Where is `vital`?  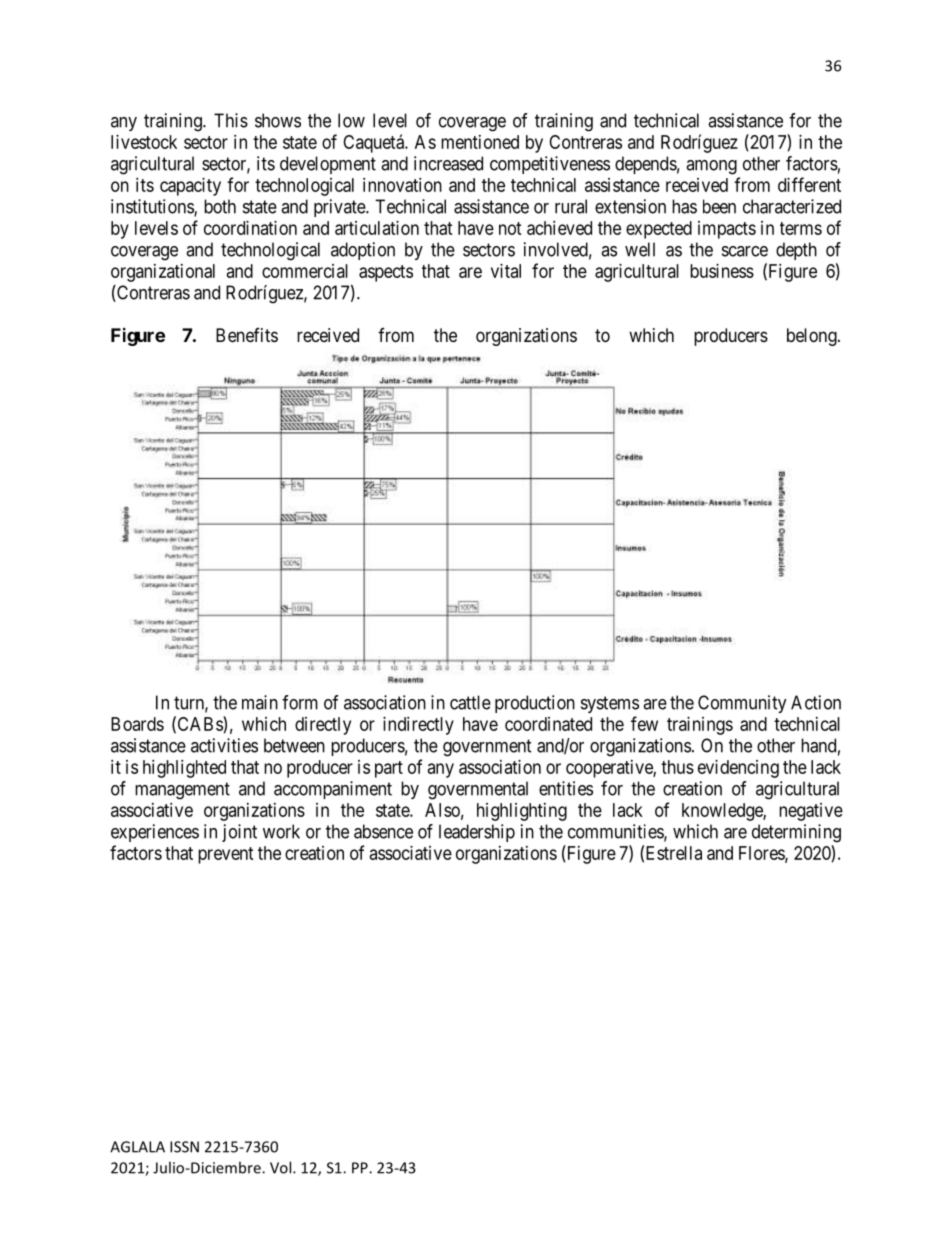
vital is located at coordinates (506, 271).
